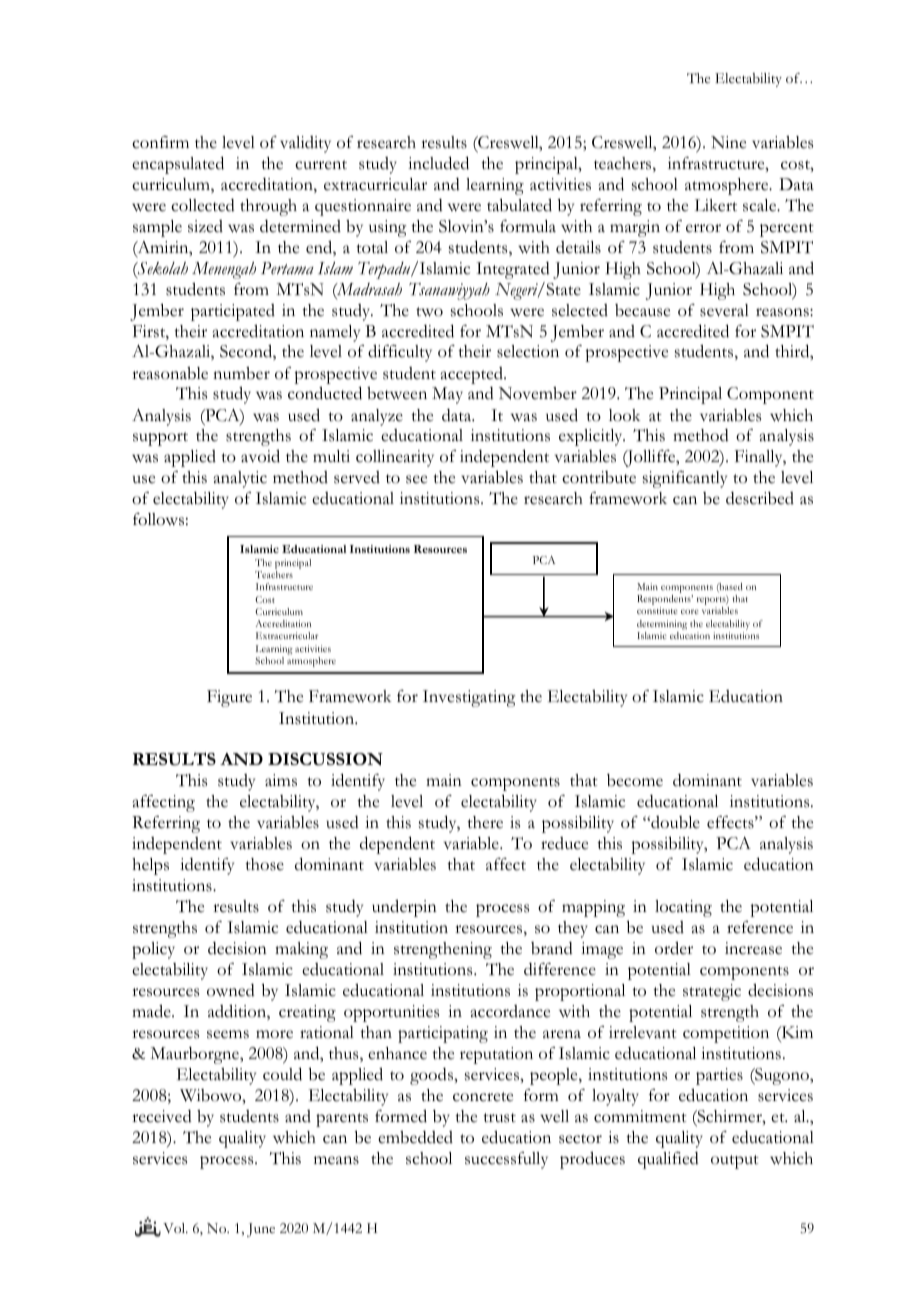  I want to click on determining, so click(662, 625).
